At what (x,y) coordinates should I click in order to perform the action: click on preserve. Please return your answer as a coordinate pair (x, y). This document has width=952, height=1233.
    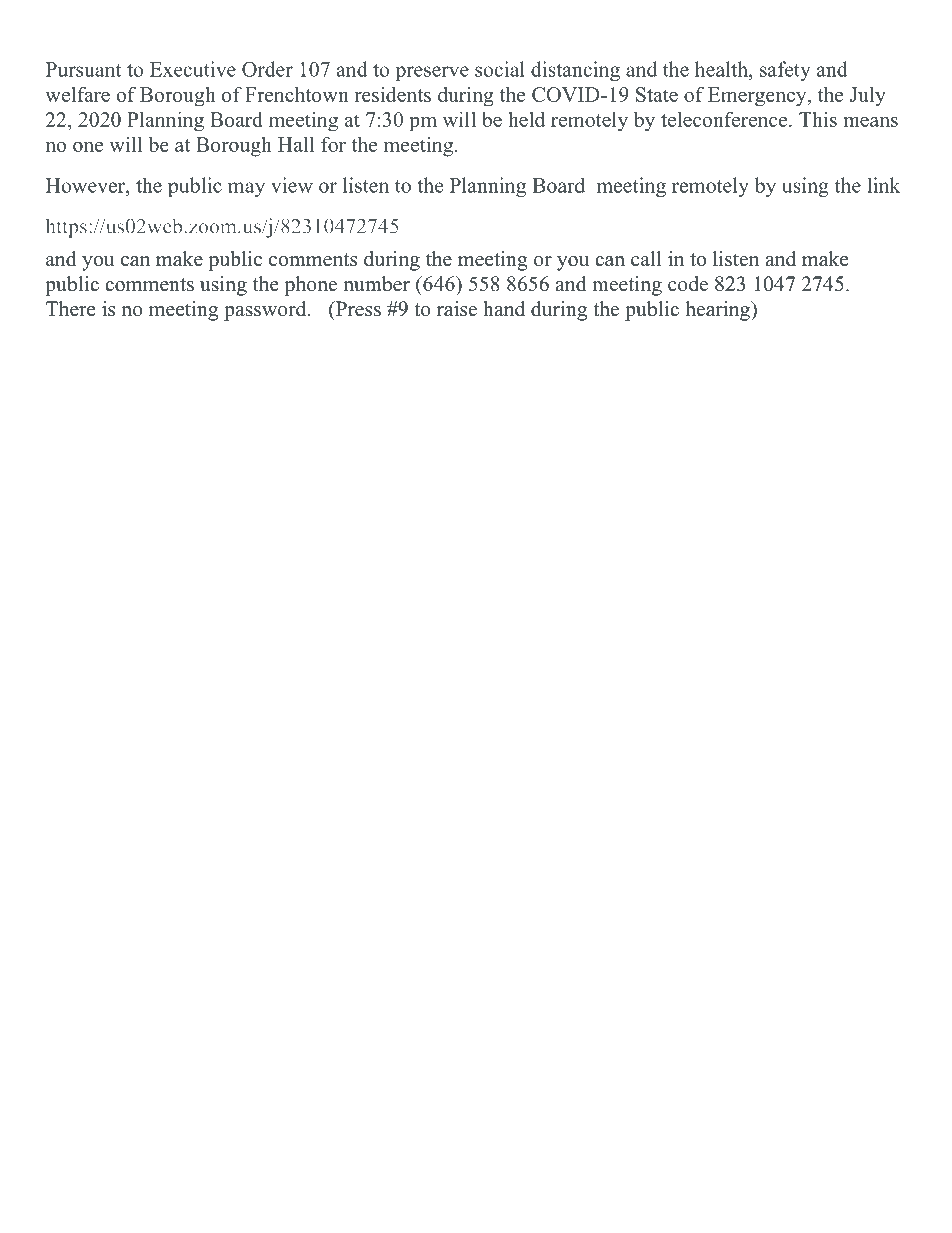
    Looking at the image, I should click on (432, 73).
